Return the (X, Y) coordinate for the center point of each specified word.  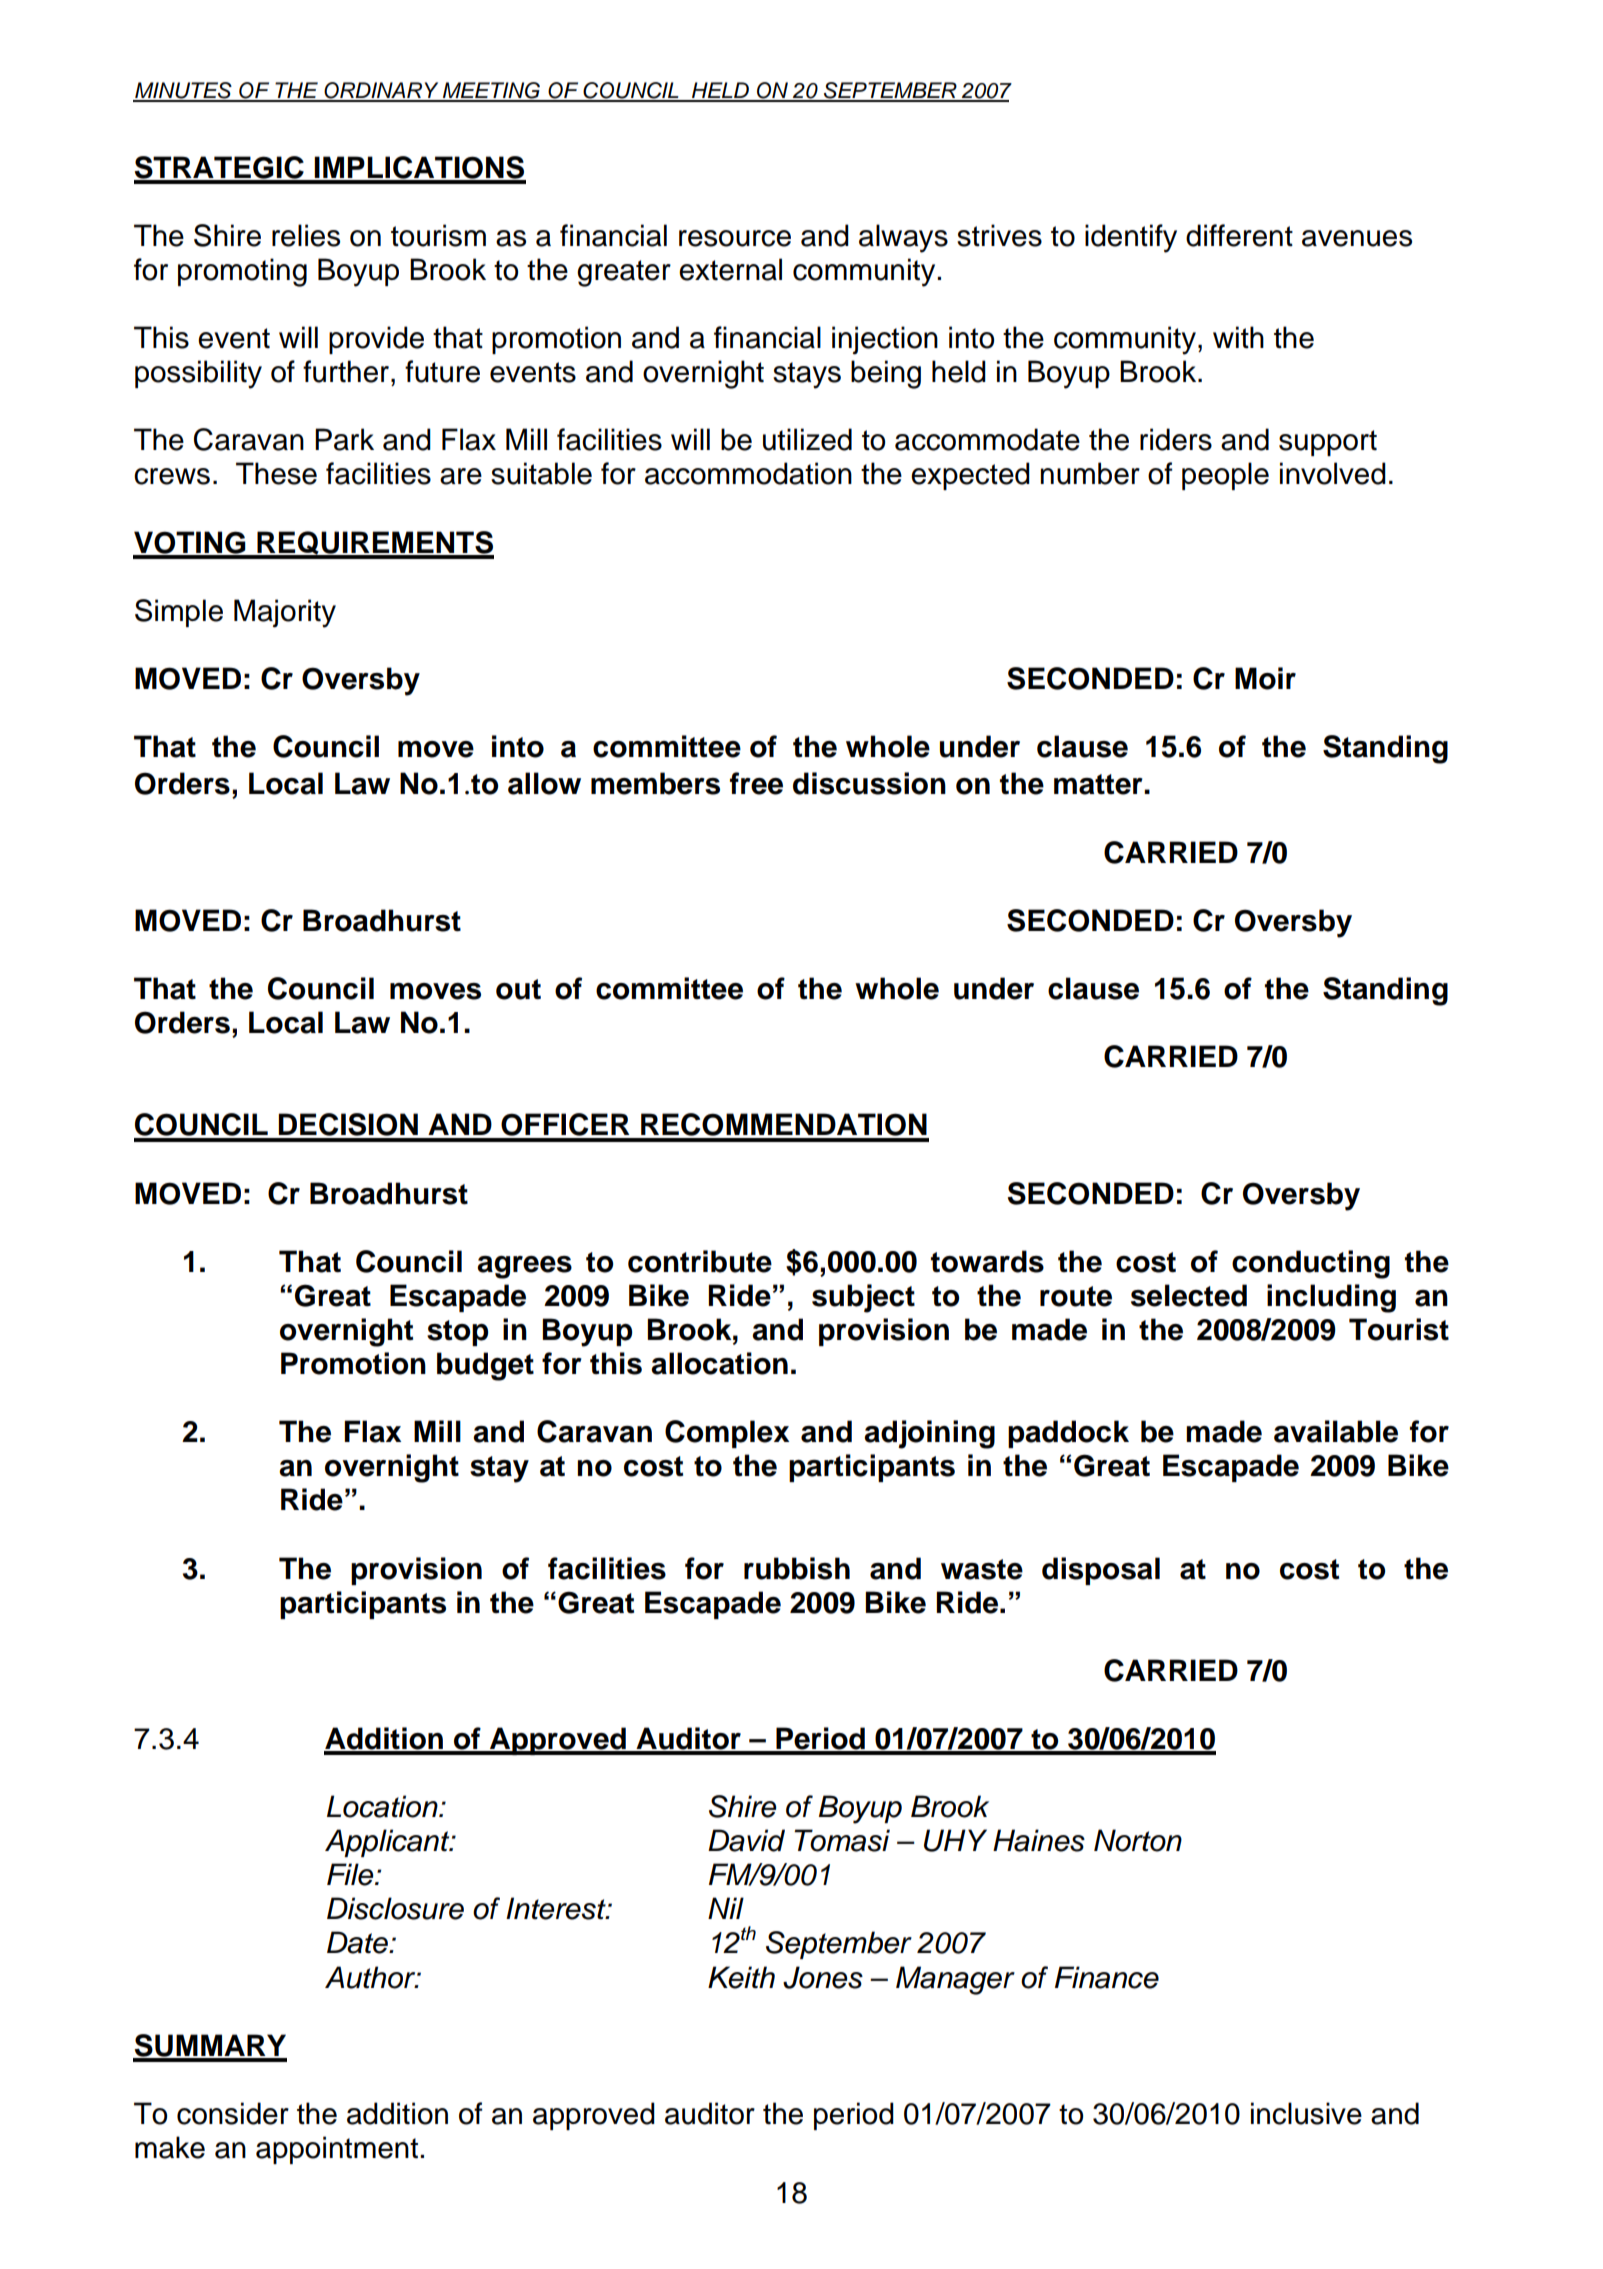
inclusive (1306, 2113)
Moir (1265, 678)
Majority (285, 613)
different (1239, 235)
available (1336, 1431)
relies (306, 235)
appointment (337, 2150)
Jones (823, 1977)
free (756, 783)
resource (735, 238)
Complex (727, 1434)
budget (485, 1366)
